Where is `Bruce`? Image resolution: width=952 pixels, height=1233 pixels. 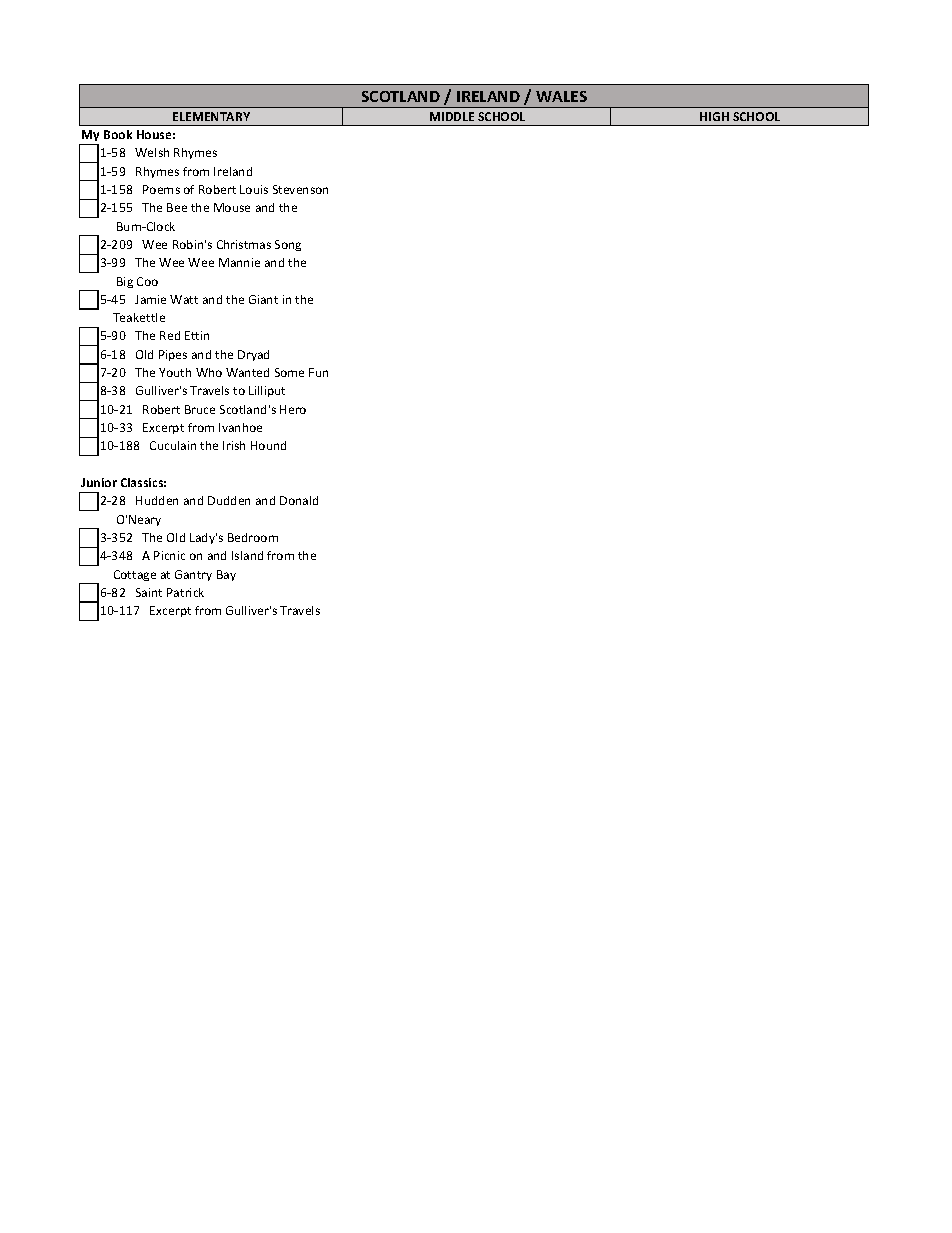 Bruce is located at coordinates (200, 409).
